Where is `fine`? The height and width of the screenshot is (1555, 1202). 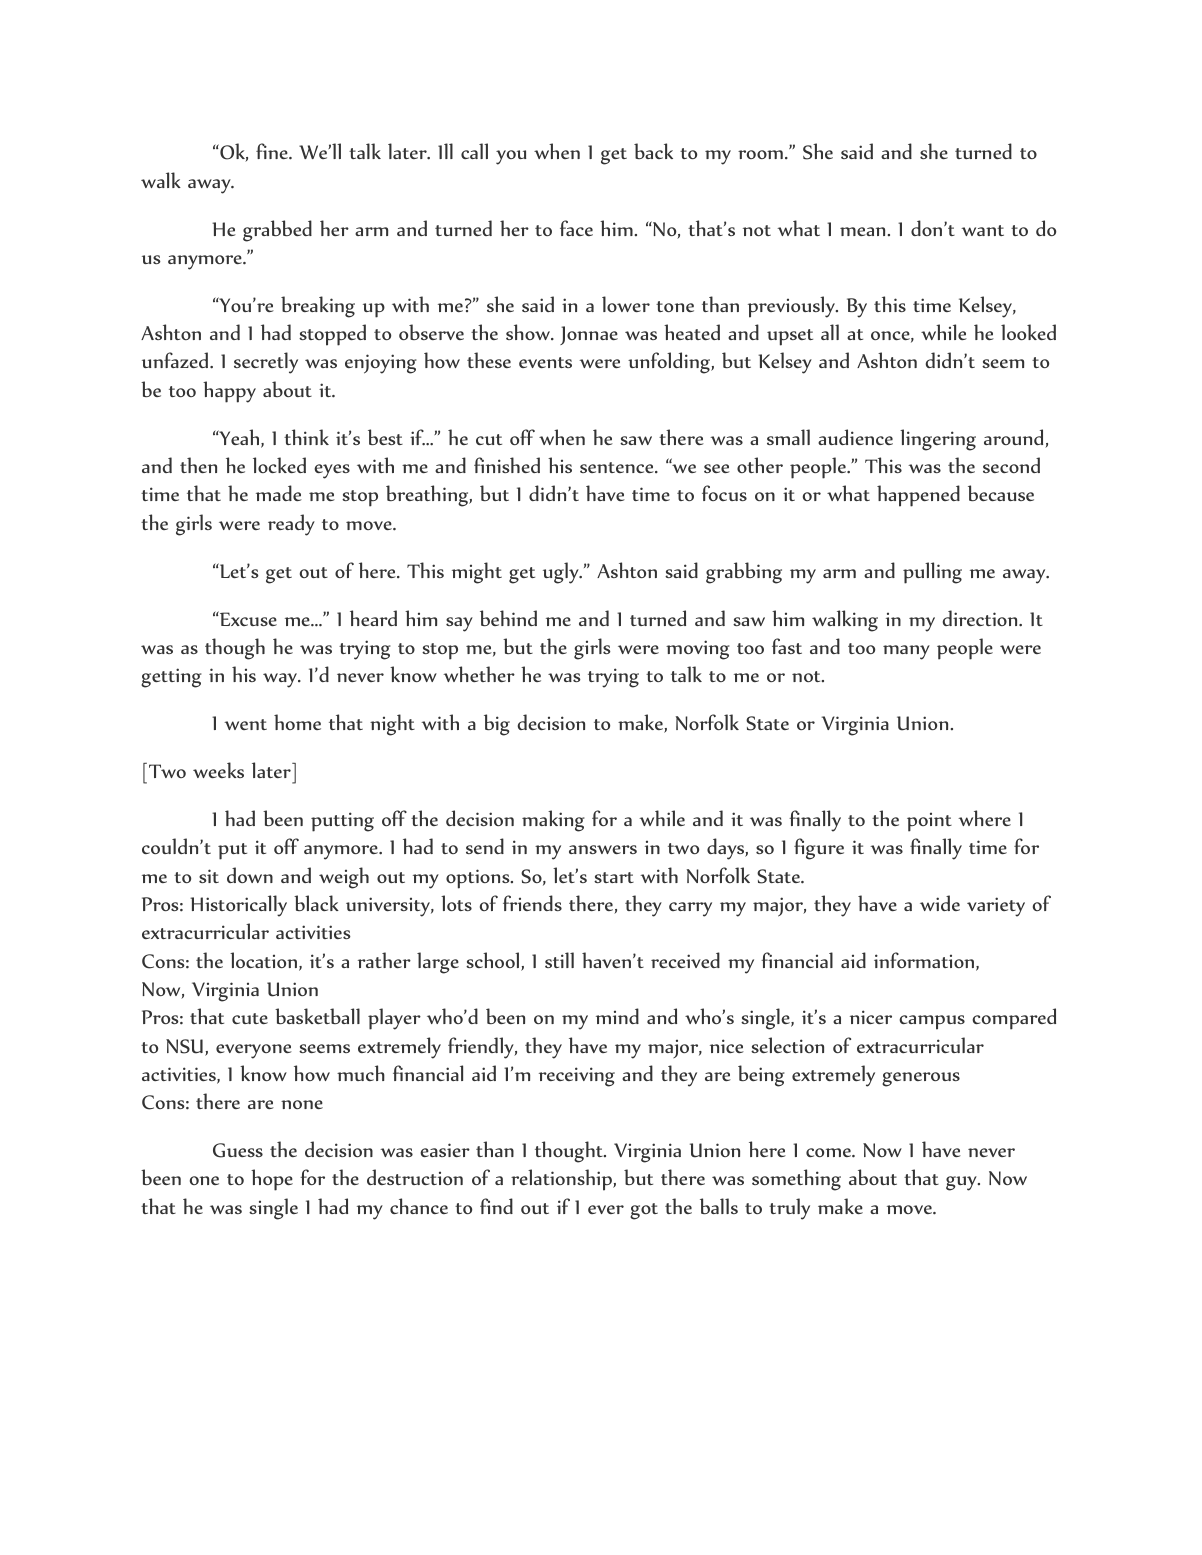 fine is located at coordinates (273, 151).
